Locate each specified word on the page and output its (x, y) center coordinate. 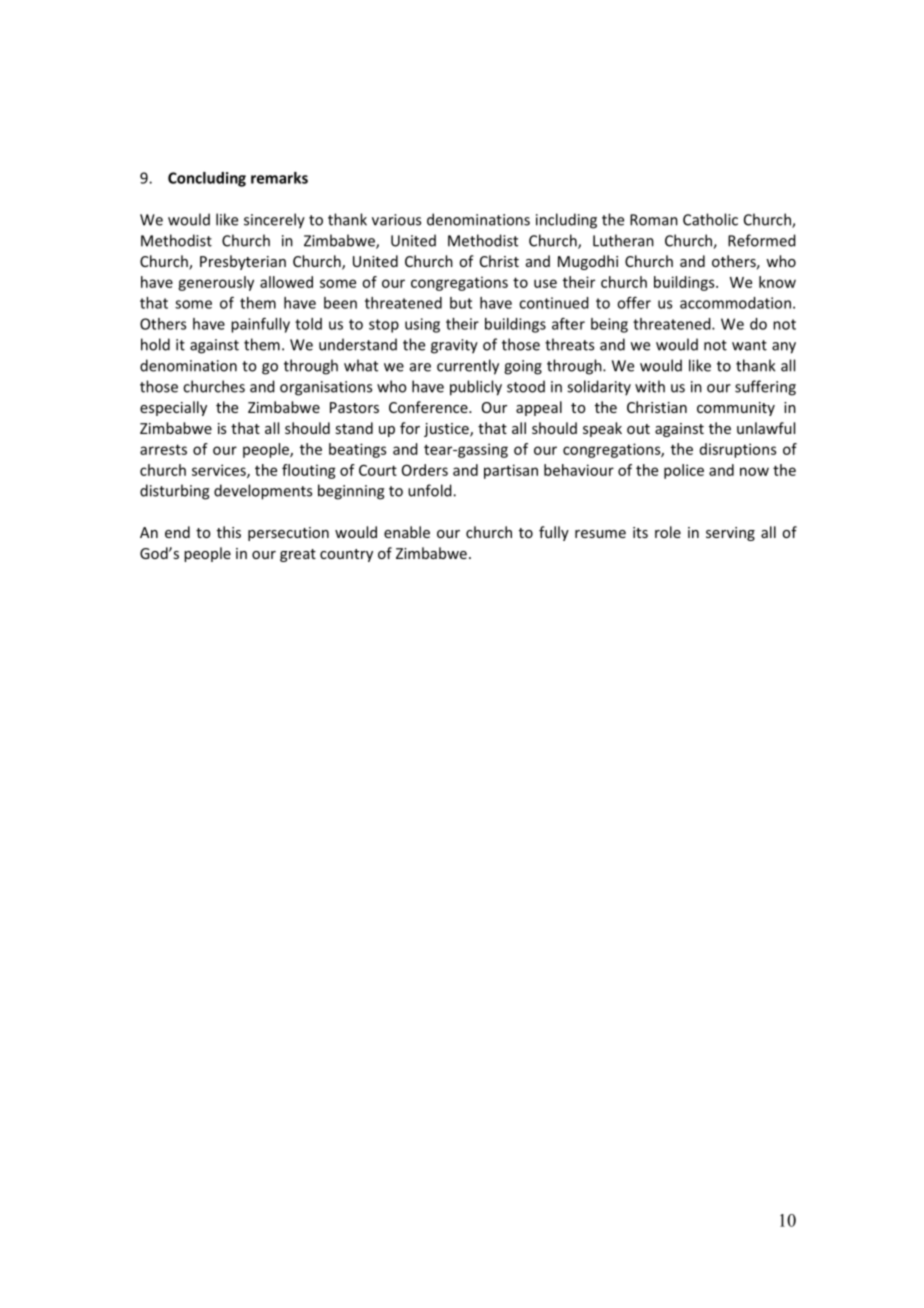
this (229, 532)
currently (468, 367)
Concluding (207, 179)
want (749, 345)
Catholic (710, 219)
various (396, 220)
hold (155, 344)
